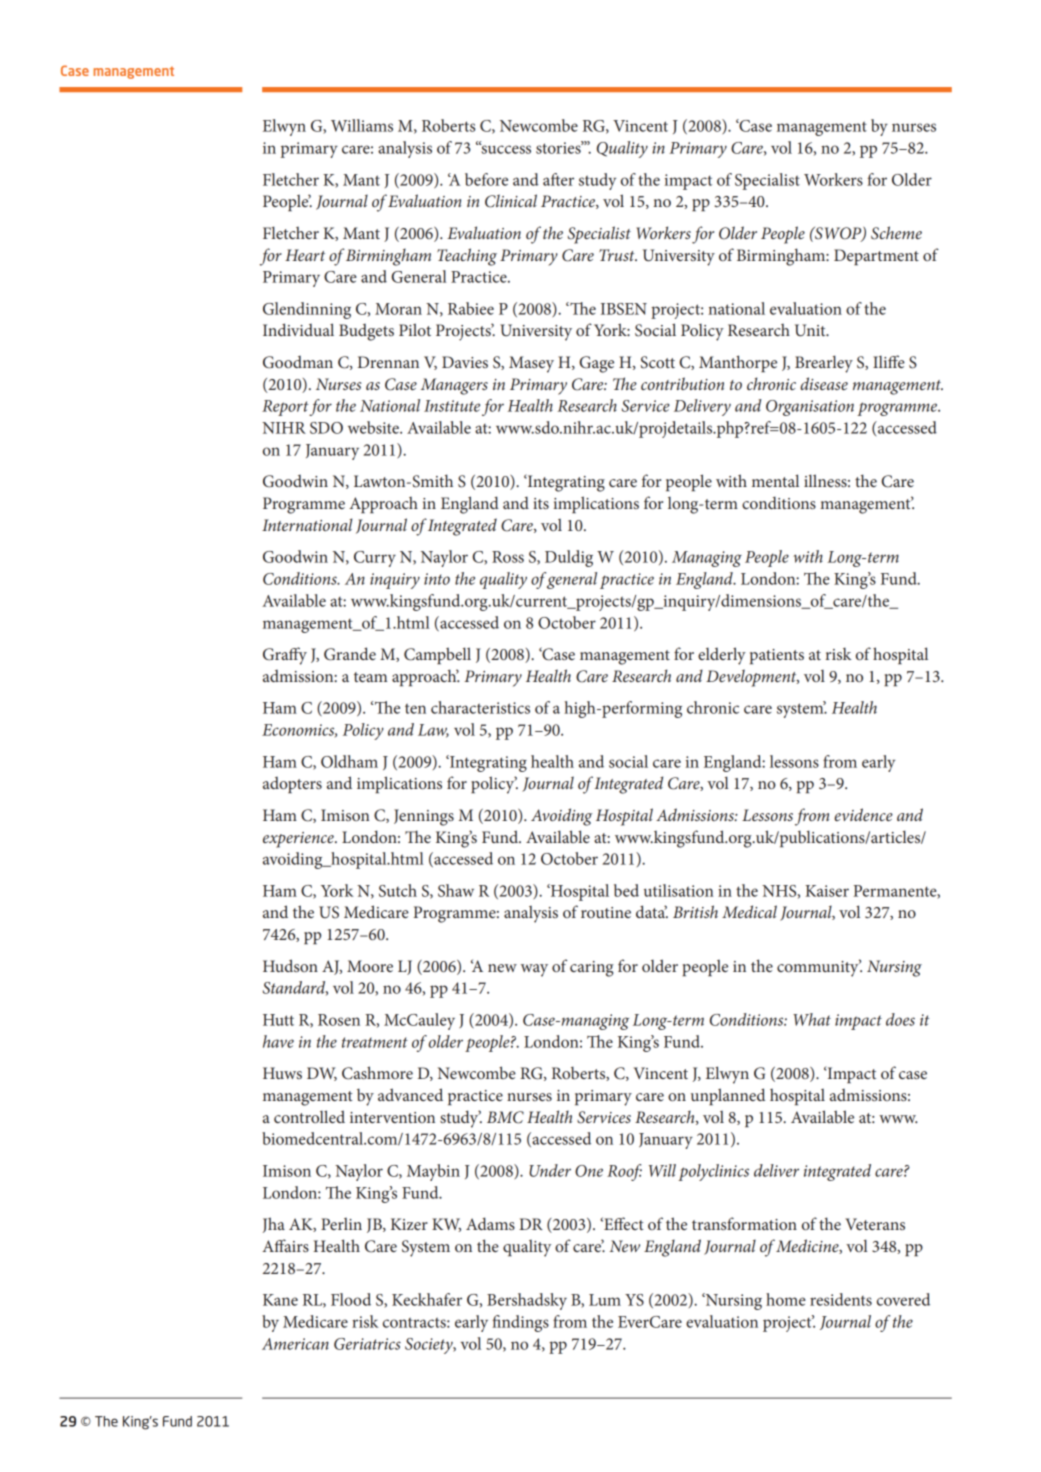 The width and height of the page is (1041, 1472). Describe the element at coordinates (349, 761) in the page. I see `Oldham` at that location.
